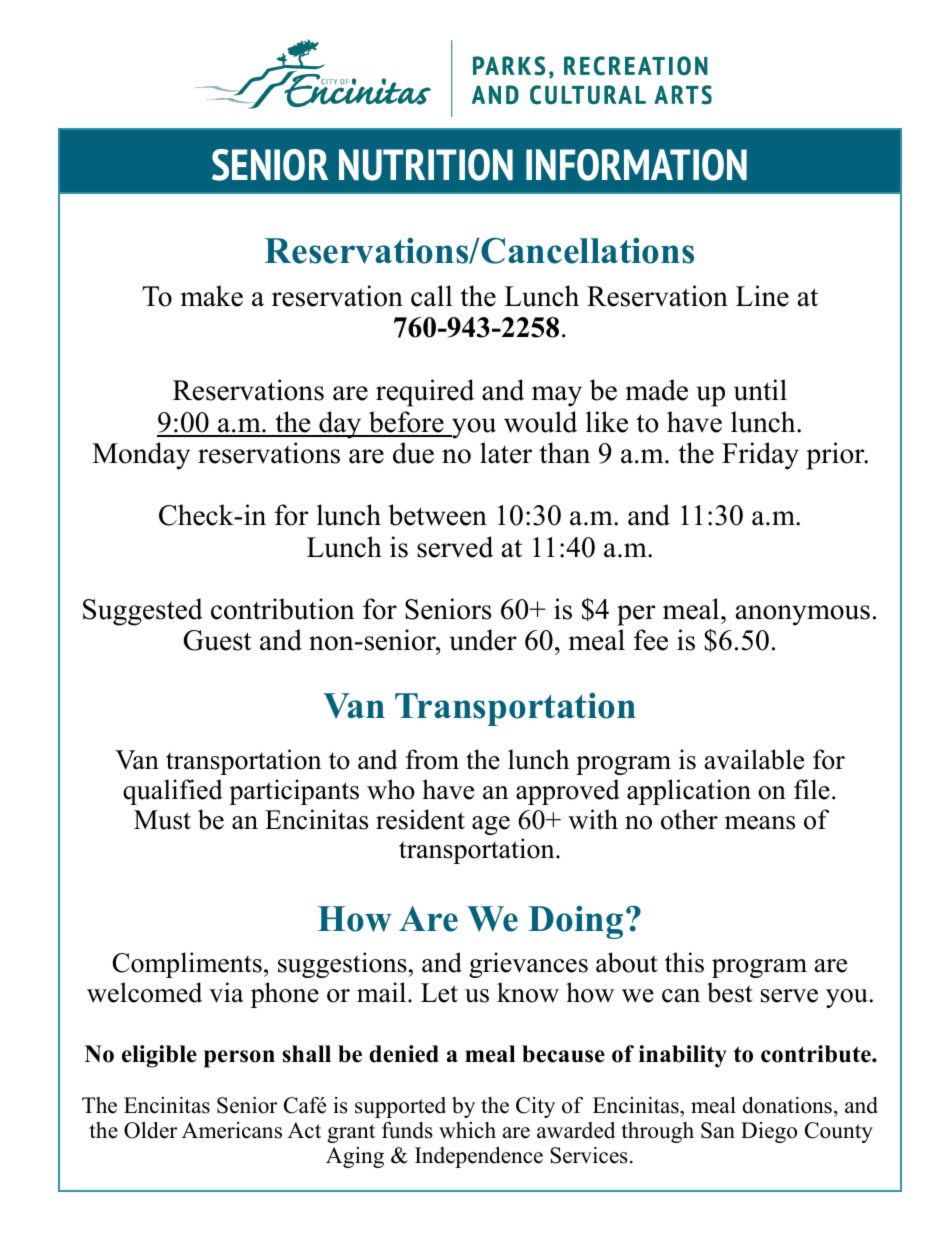  What do you see at coordinates (211, 296) in the page?
I see `make` at bounding box center [211, 296].
